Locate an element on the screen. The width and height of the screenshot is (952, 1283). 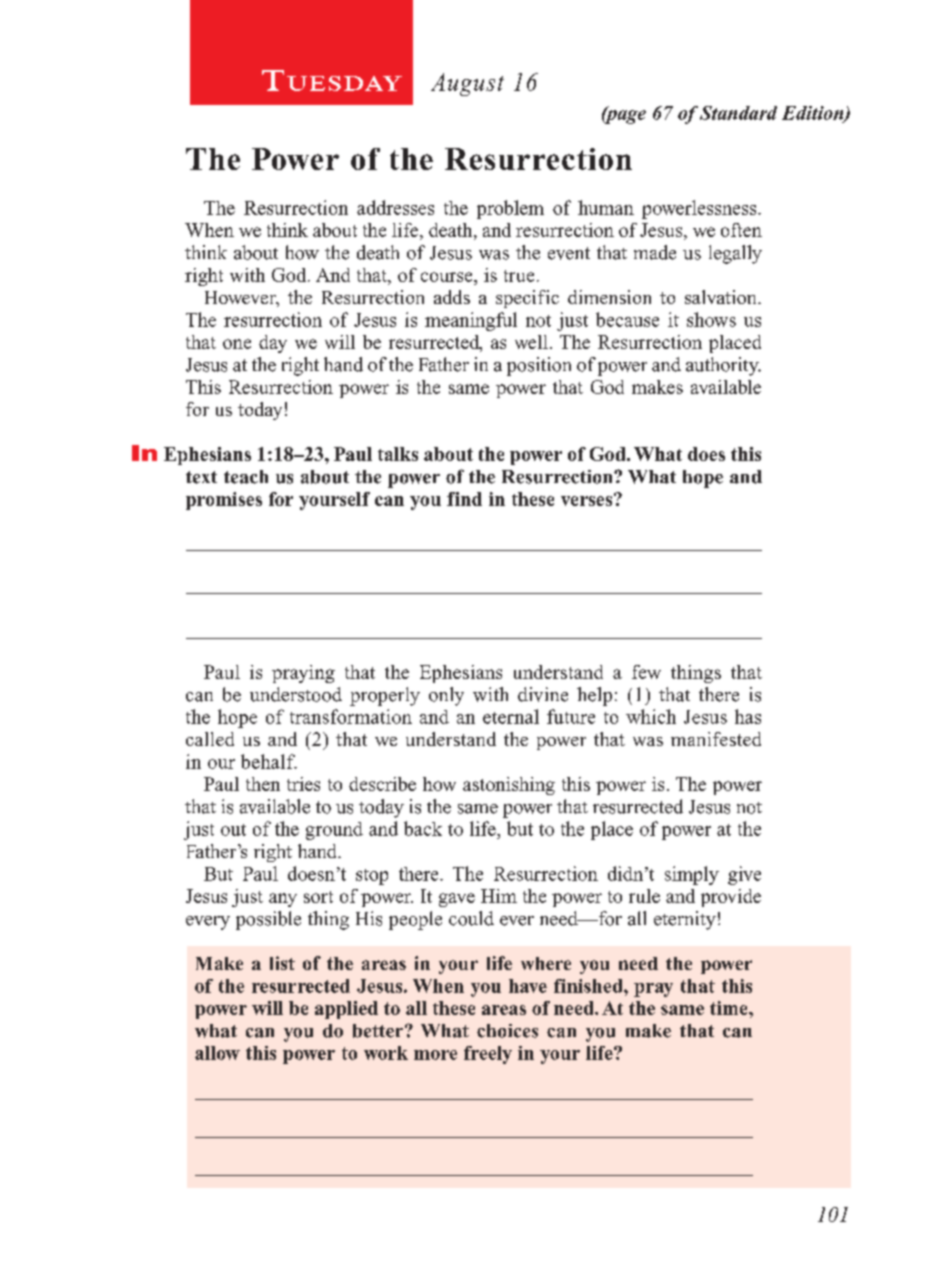
allow is located at coordinates (217, 1053).
